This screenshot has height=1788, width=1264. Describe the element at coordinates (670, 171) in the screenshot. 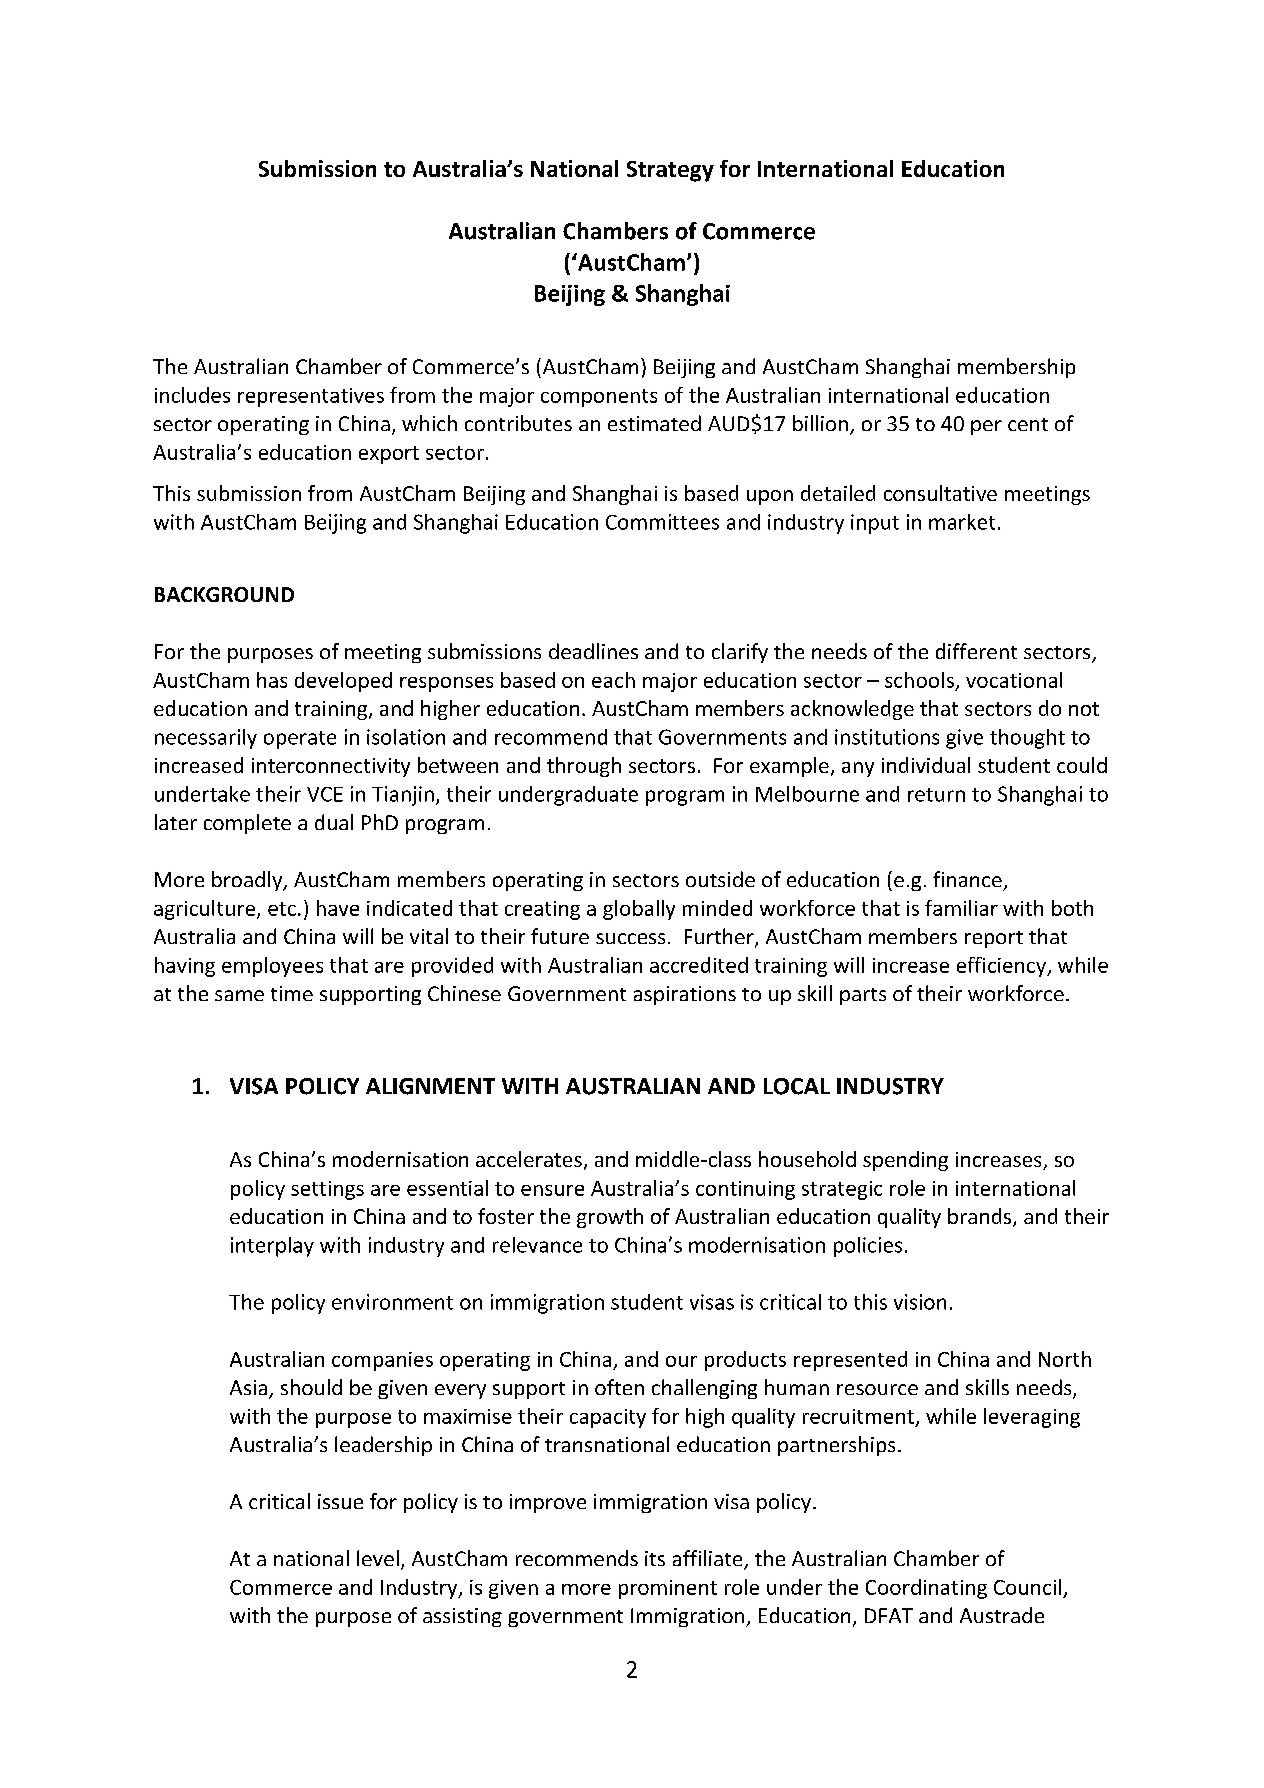

I see `Strategy` at that location.
